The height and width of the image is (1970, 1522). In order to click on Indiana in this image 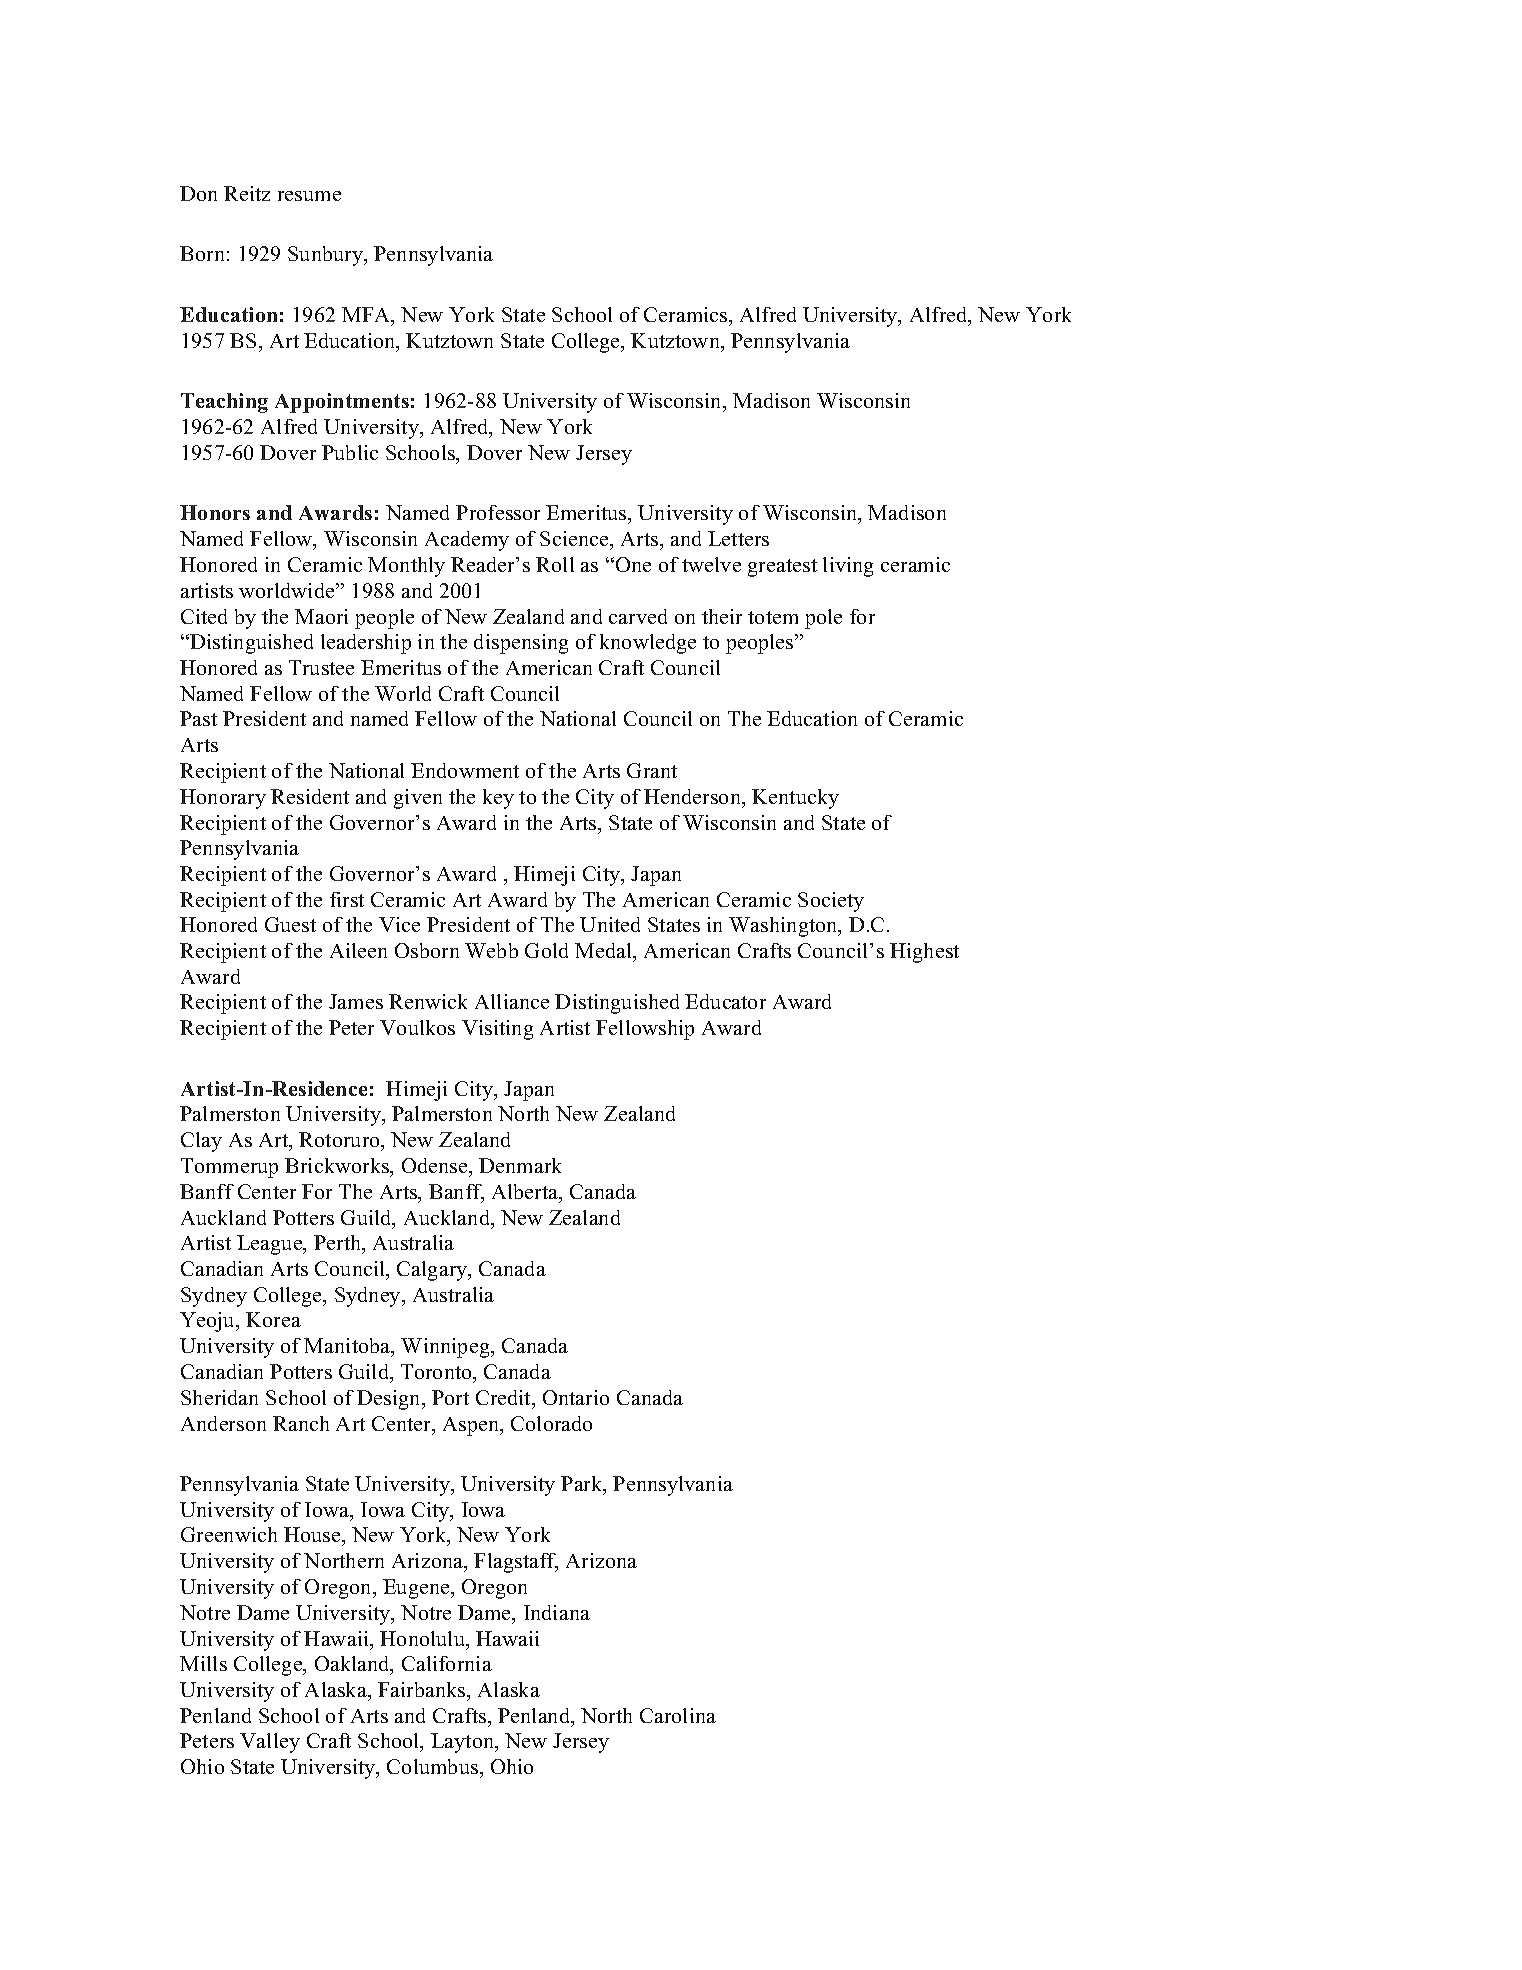, I will do `click(557, 1612)`.
